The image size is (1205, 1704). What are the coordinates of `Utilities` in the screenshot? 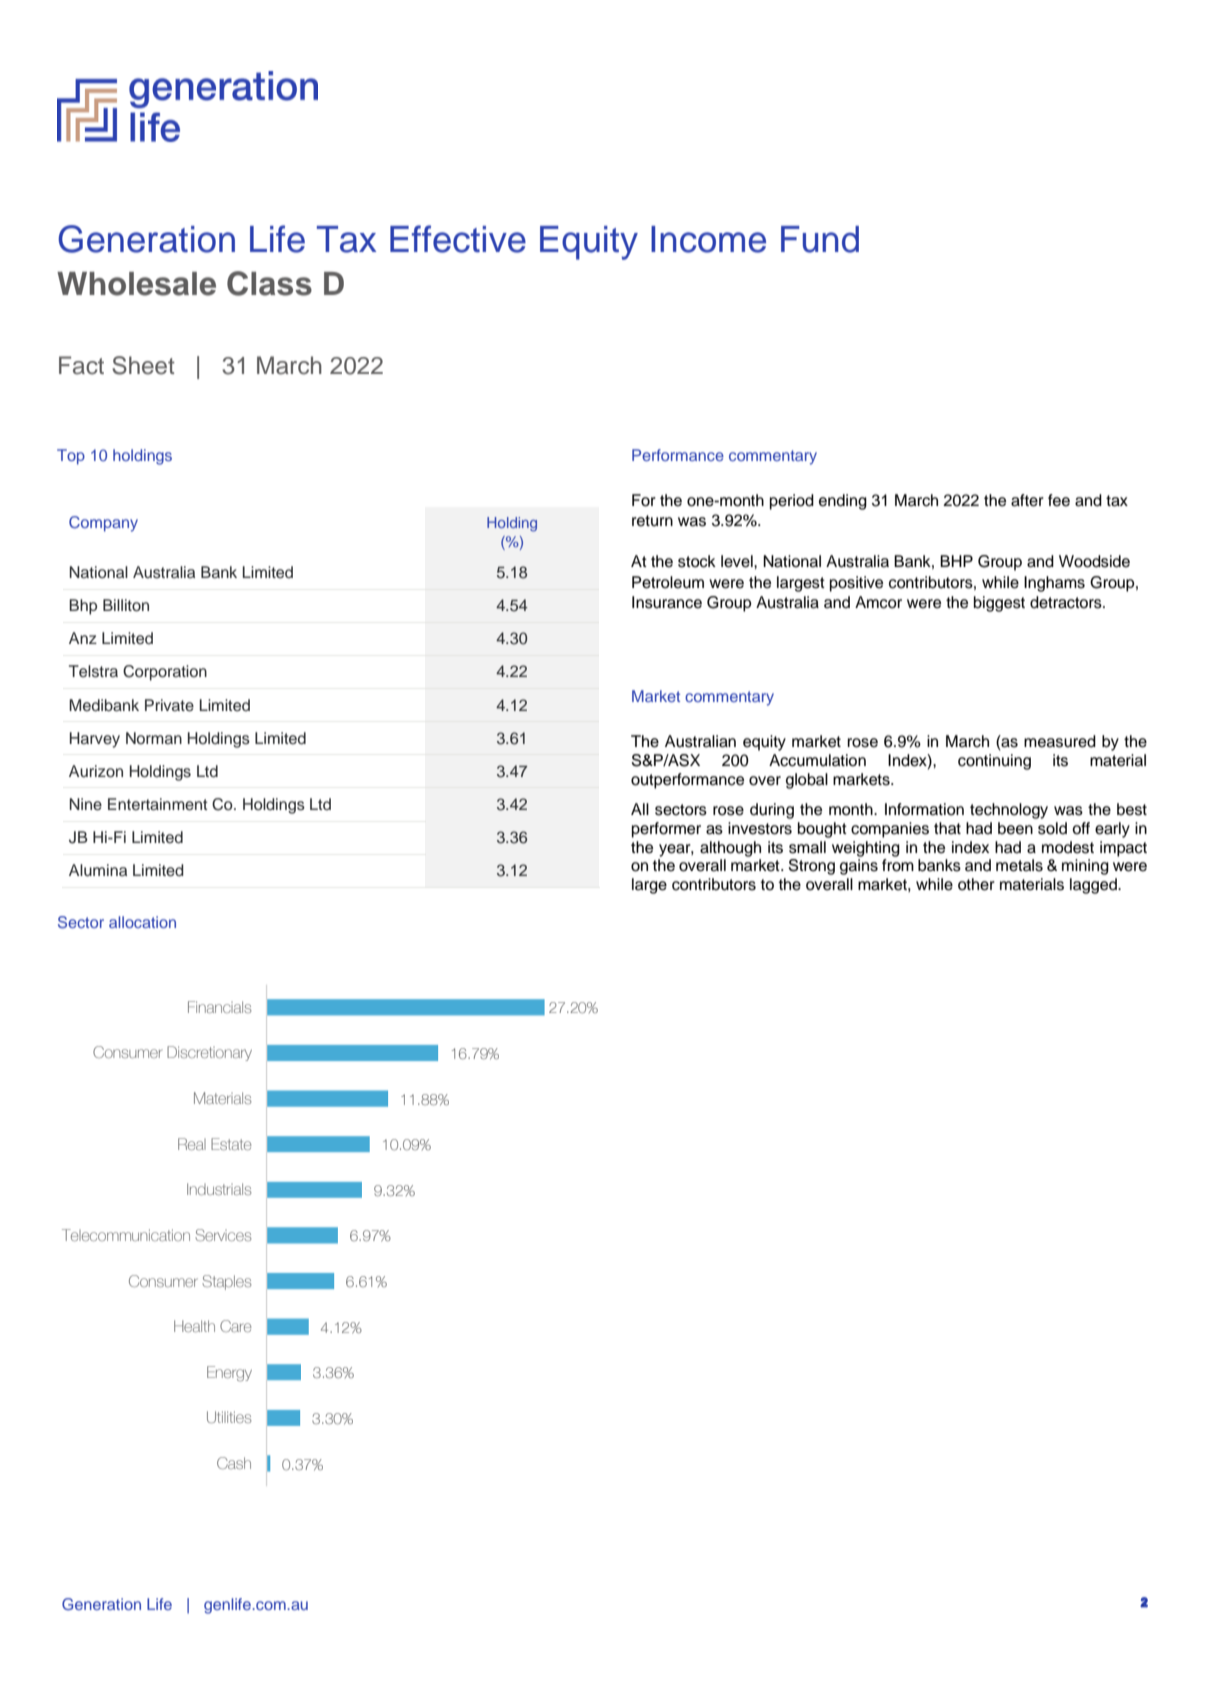 It's located at (229, 1417).
